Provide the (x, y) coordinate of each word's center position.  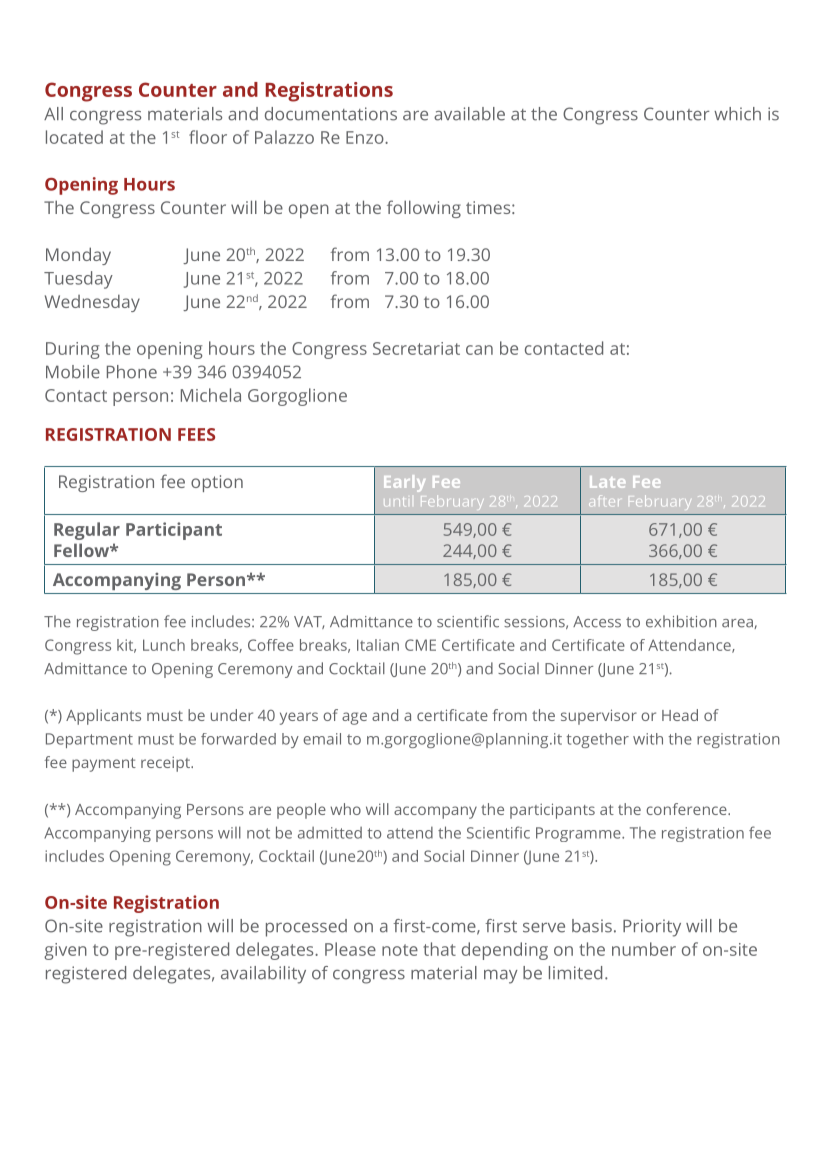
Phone (132, 372)
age (354, 718)
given (65, 951)
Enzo (366, 137)
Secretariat (416, 348)
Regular (87, 531)
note (400, 950)
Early (404, 483)
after (604, 500)
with (648, 739)
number (644, 949)
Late (607, 482)
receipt (166, 764)
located (74, 137)
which (737, 114)
